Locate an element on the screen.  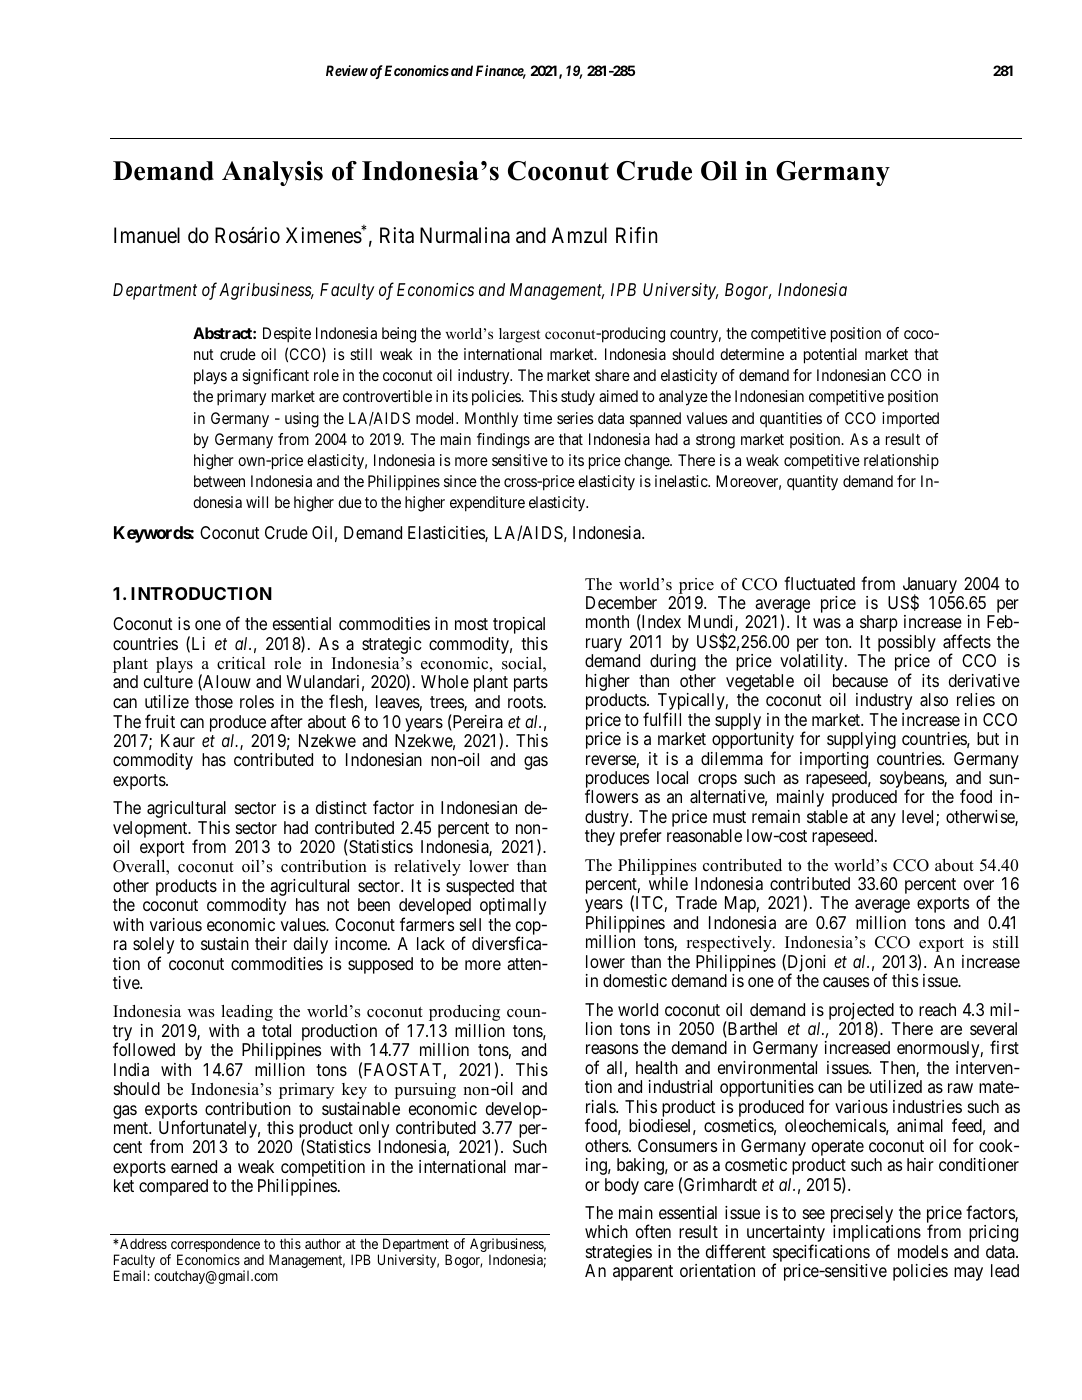
which is located at coordinates (606, 1231).
